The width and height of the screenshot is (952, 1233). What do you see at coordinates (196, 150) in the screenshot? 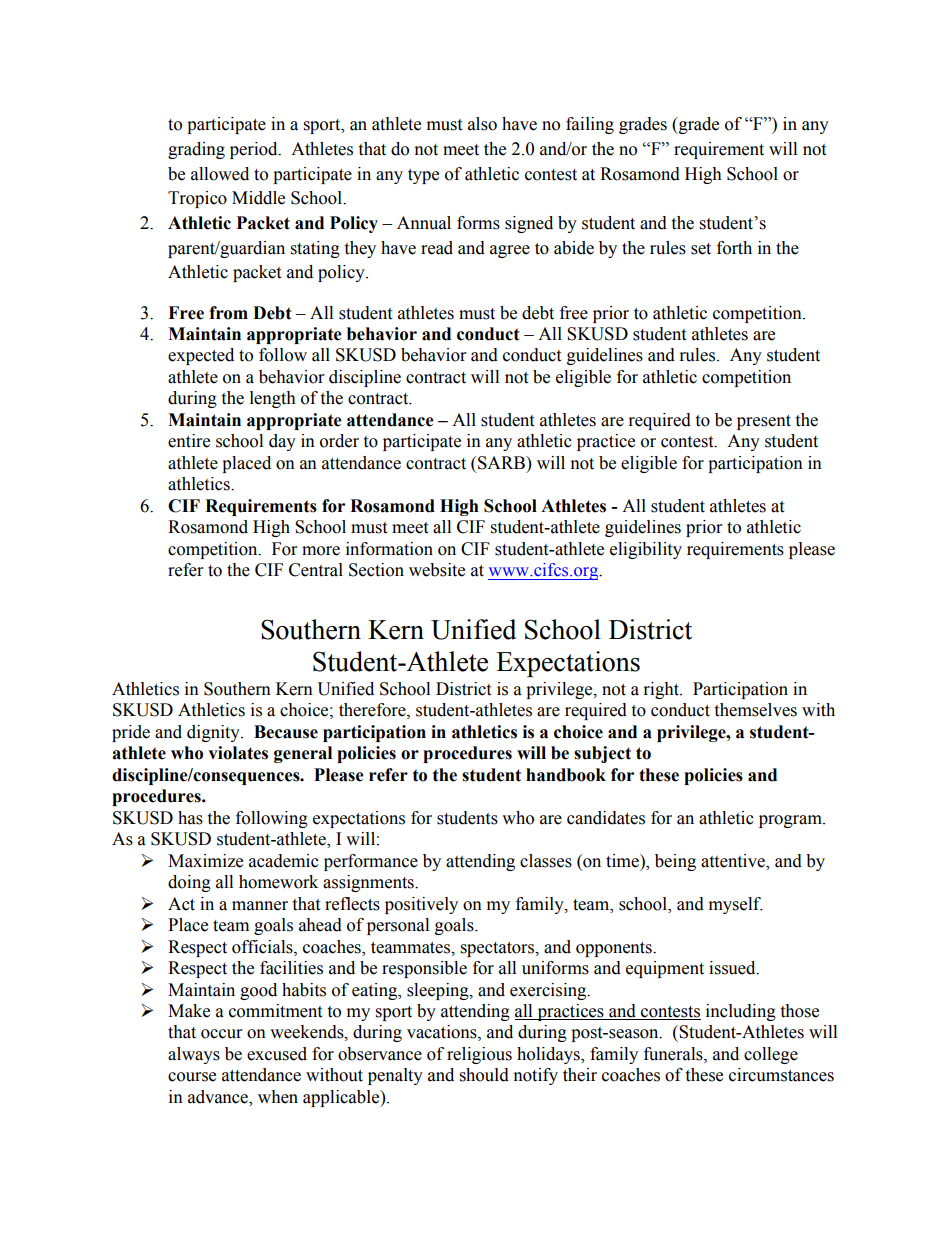
I see `grading` at bounding box center [196, 150].
